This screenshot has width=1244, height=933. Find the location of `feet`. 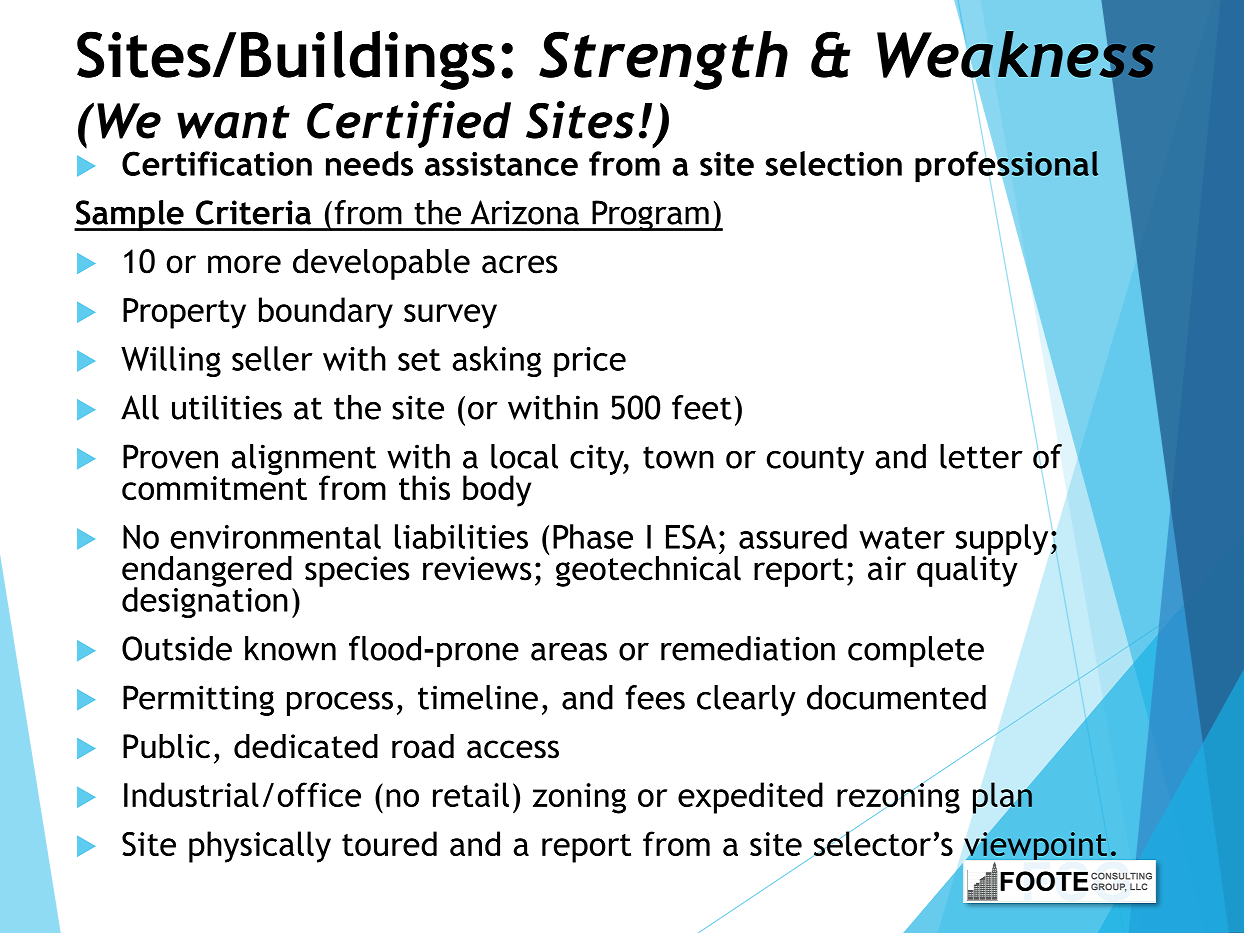

feet is located at coordinates (702, 407).
